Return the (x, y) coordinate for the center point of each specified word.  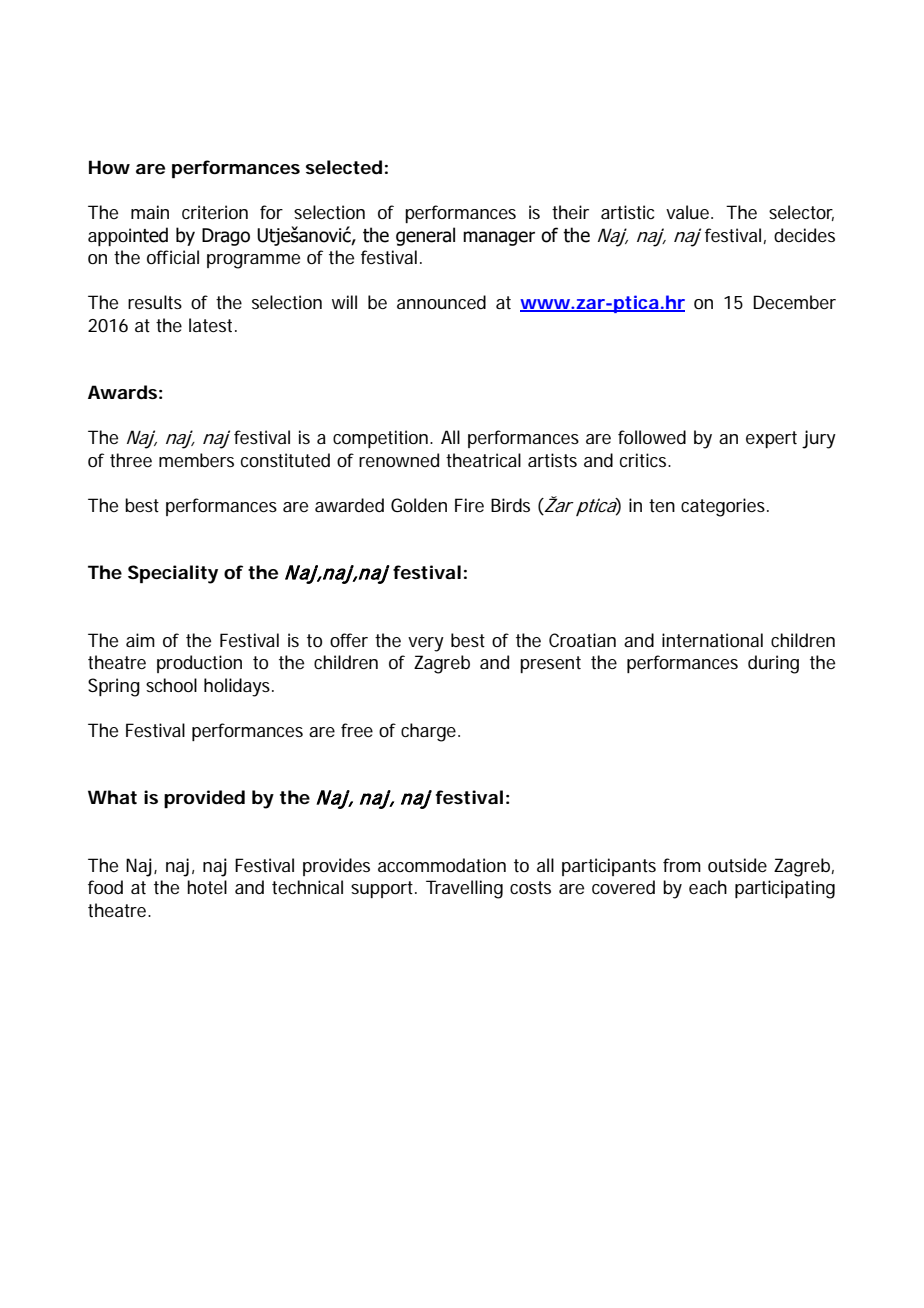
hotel (207, 887)
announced (441, 302)
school (171, 685)
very (426, 644)
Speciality (173, 574)
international (712, 640)
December (794, 302)
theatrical (483, 460)
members (196, 460)
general (425, 236)
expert (771, 439)
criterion (215, 212)
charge (430, 732)
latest (213, 325)
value (689, 212)
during (773, 664)
